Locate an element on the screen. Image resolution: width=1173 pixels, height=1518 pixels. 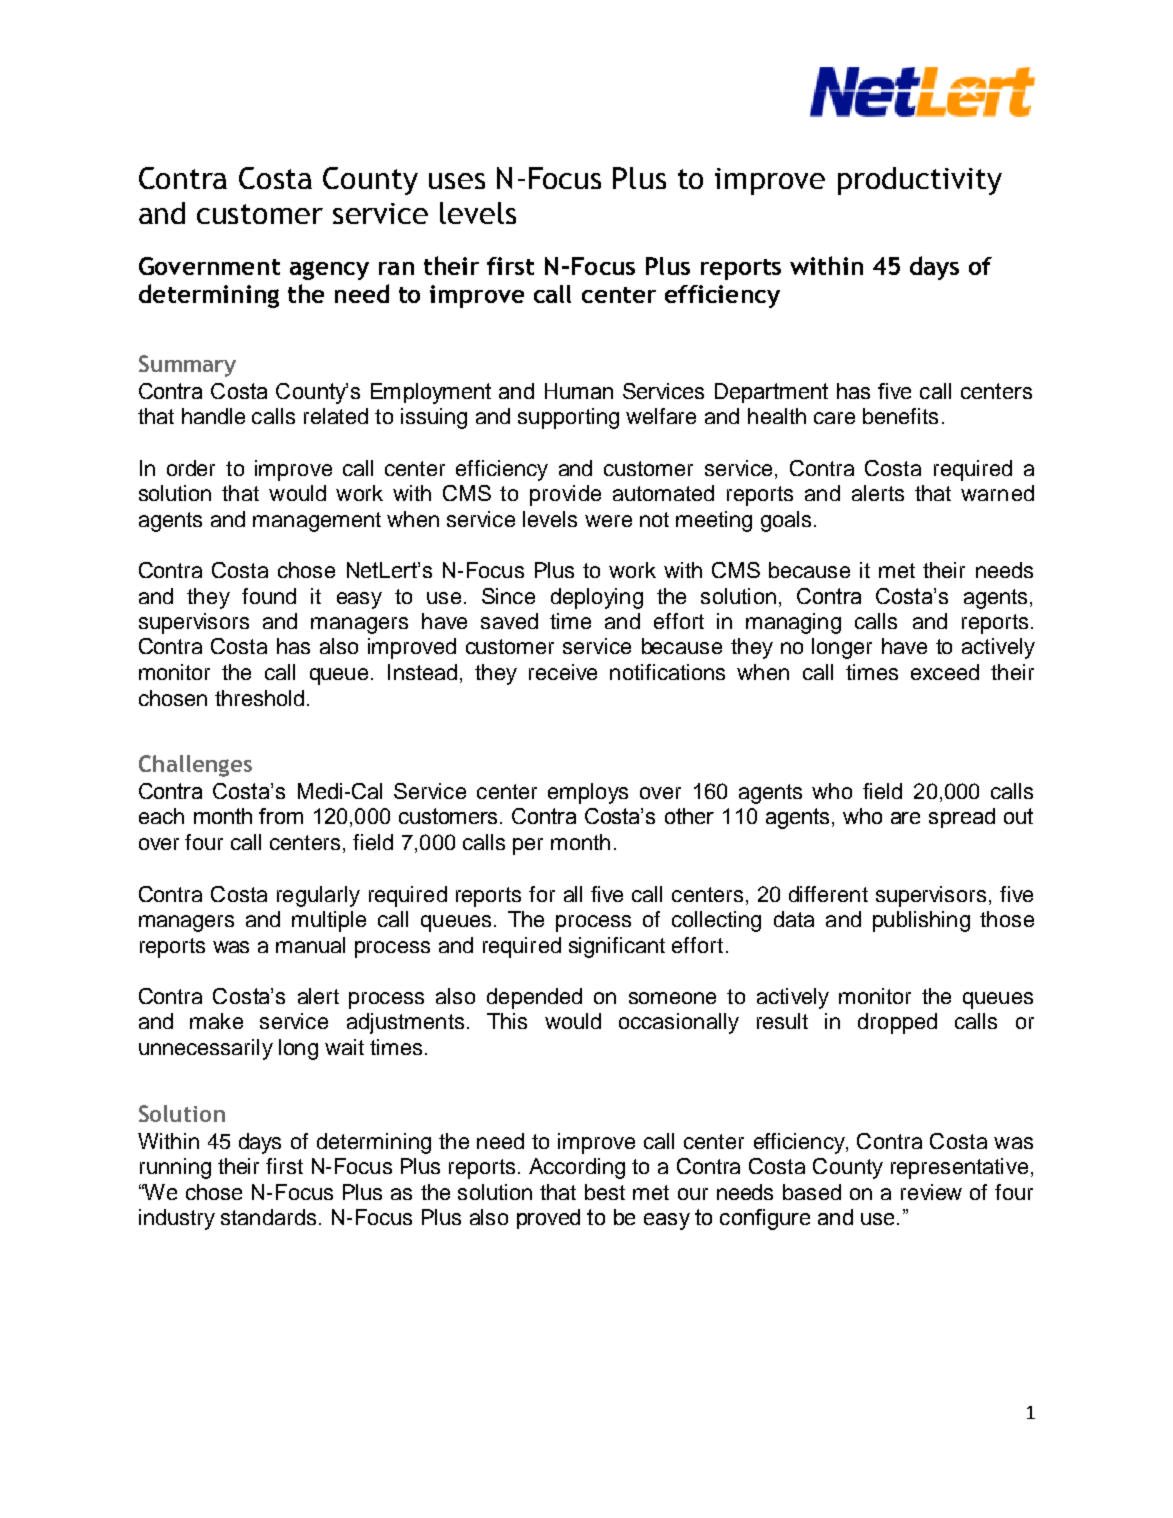
significant is located at coordinates (617, 947).
